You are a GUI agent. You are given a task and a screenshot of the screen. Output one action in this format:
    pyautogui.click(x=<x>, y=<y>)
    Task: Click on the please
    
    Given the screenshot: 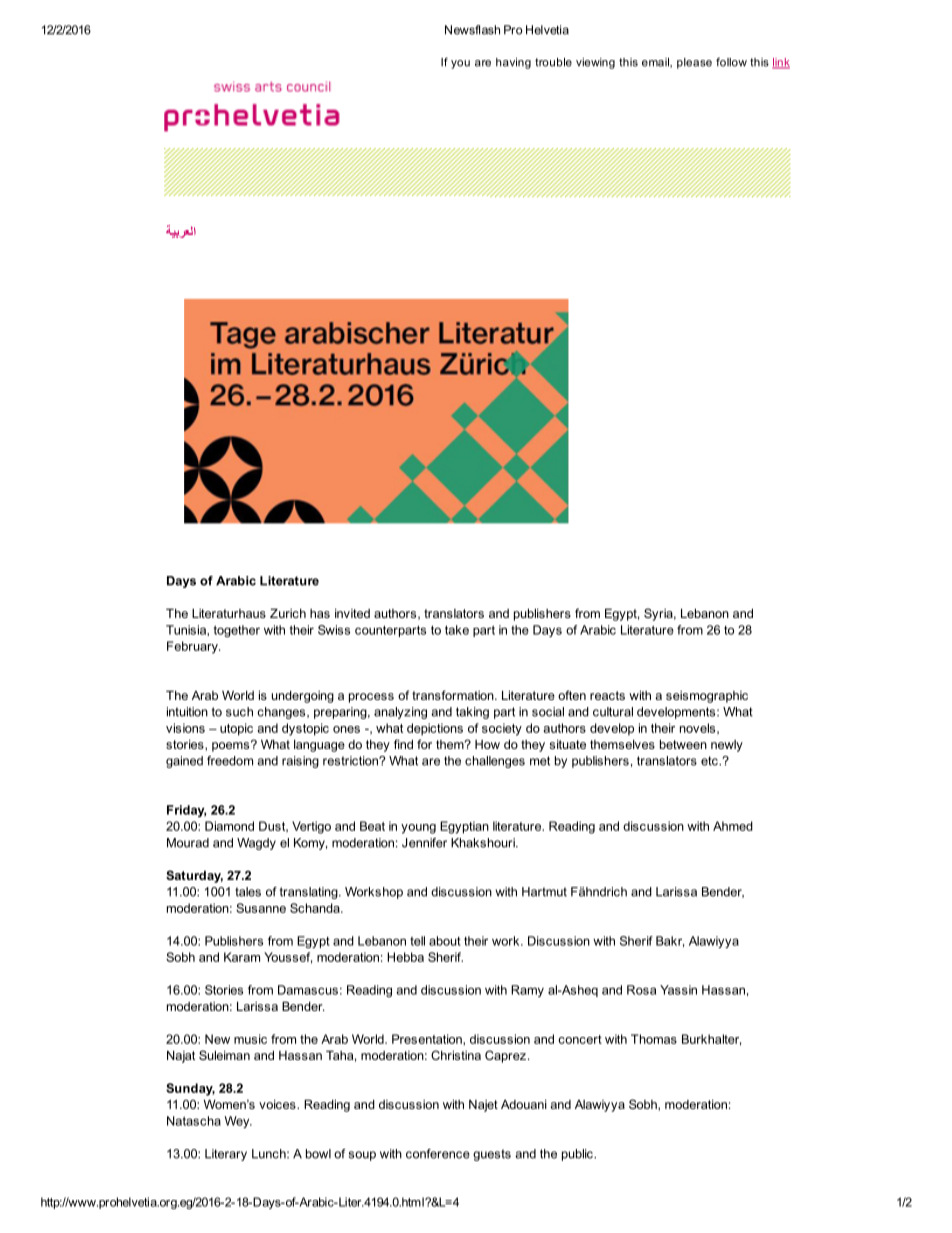 What is the action you would take?
    pyautogui.click(x=694, y=63)
